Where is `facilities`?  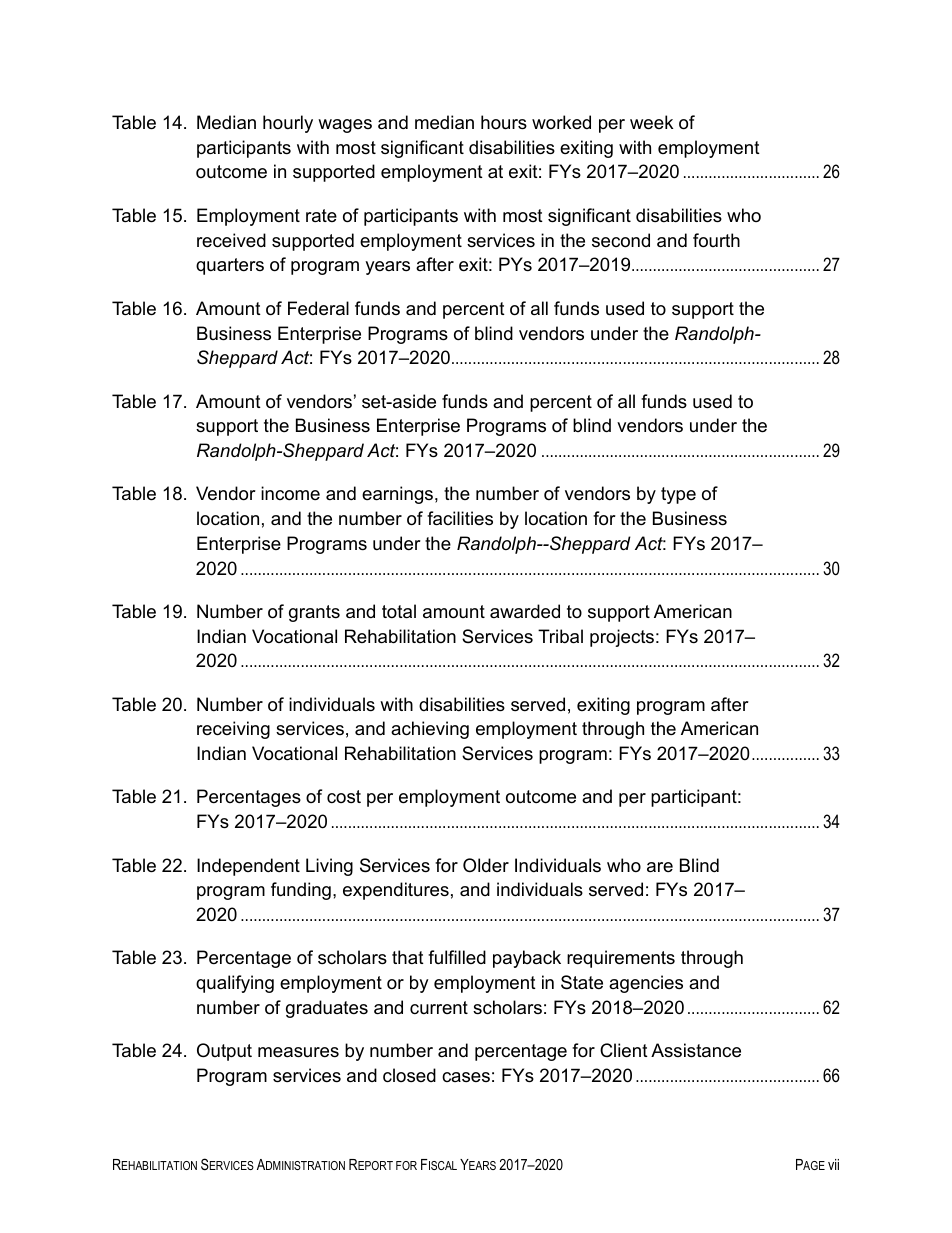 facilities is located at coordinates (460, 518).
